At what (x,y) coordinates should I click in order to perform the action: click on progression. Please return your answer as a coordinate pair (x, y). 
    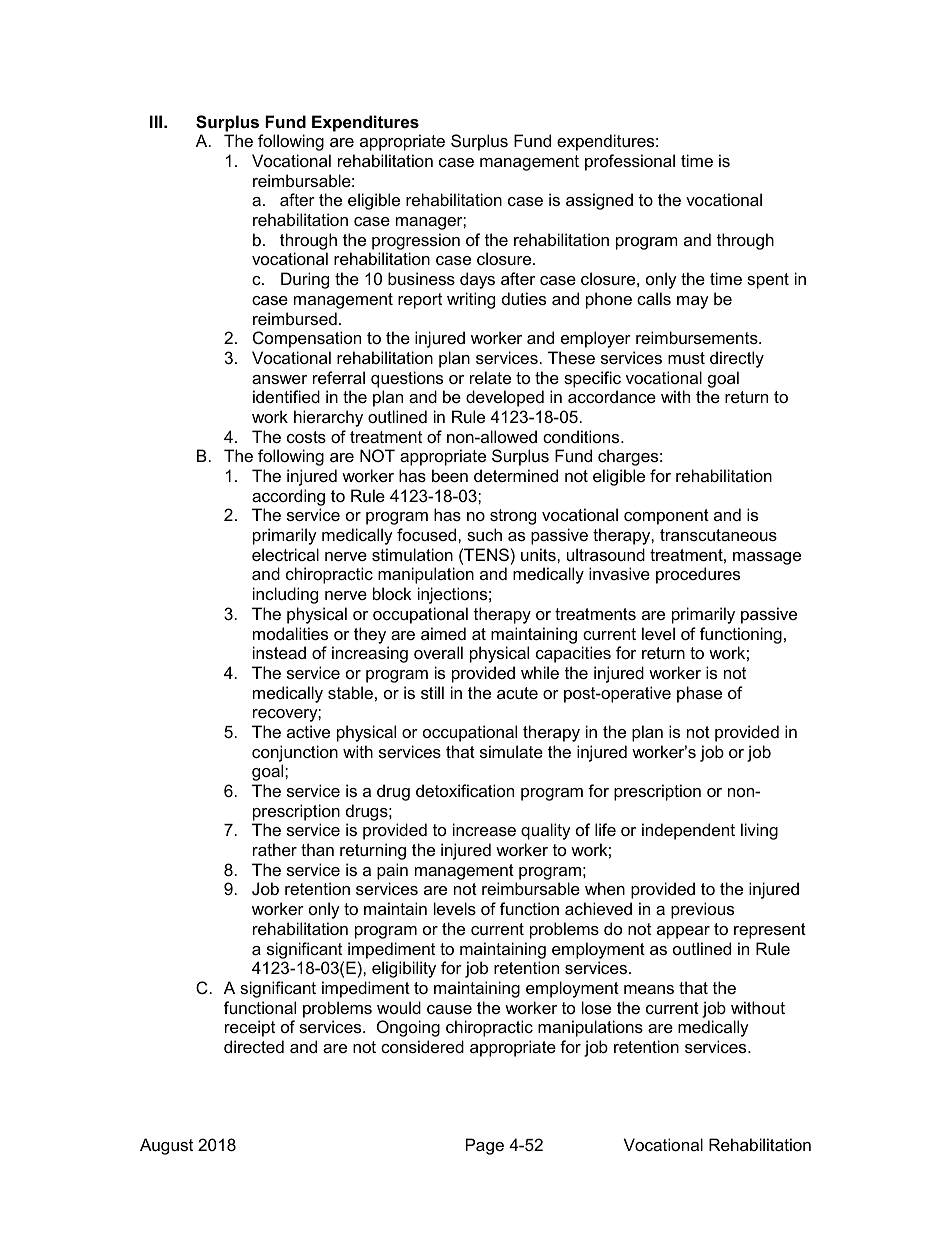
    Looking at the image, I should click on (416, 241).
